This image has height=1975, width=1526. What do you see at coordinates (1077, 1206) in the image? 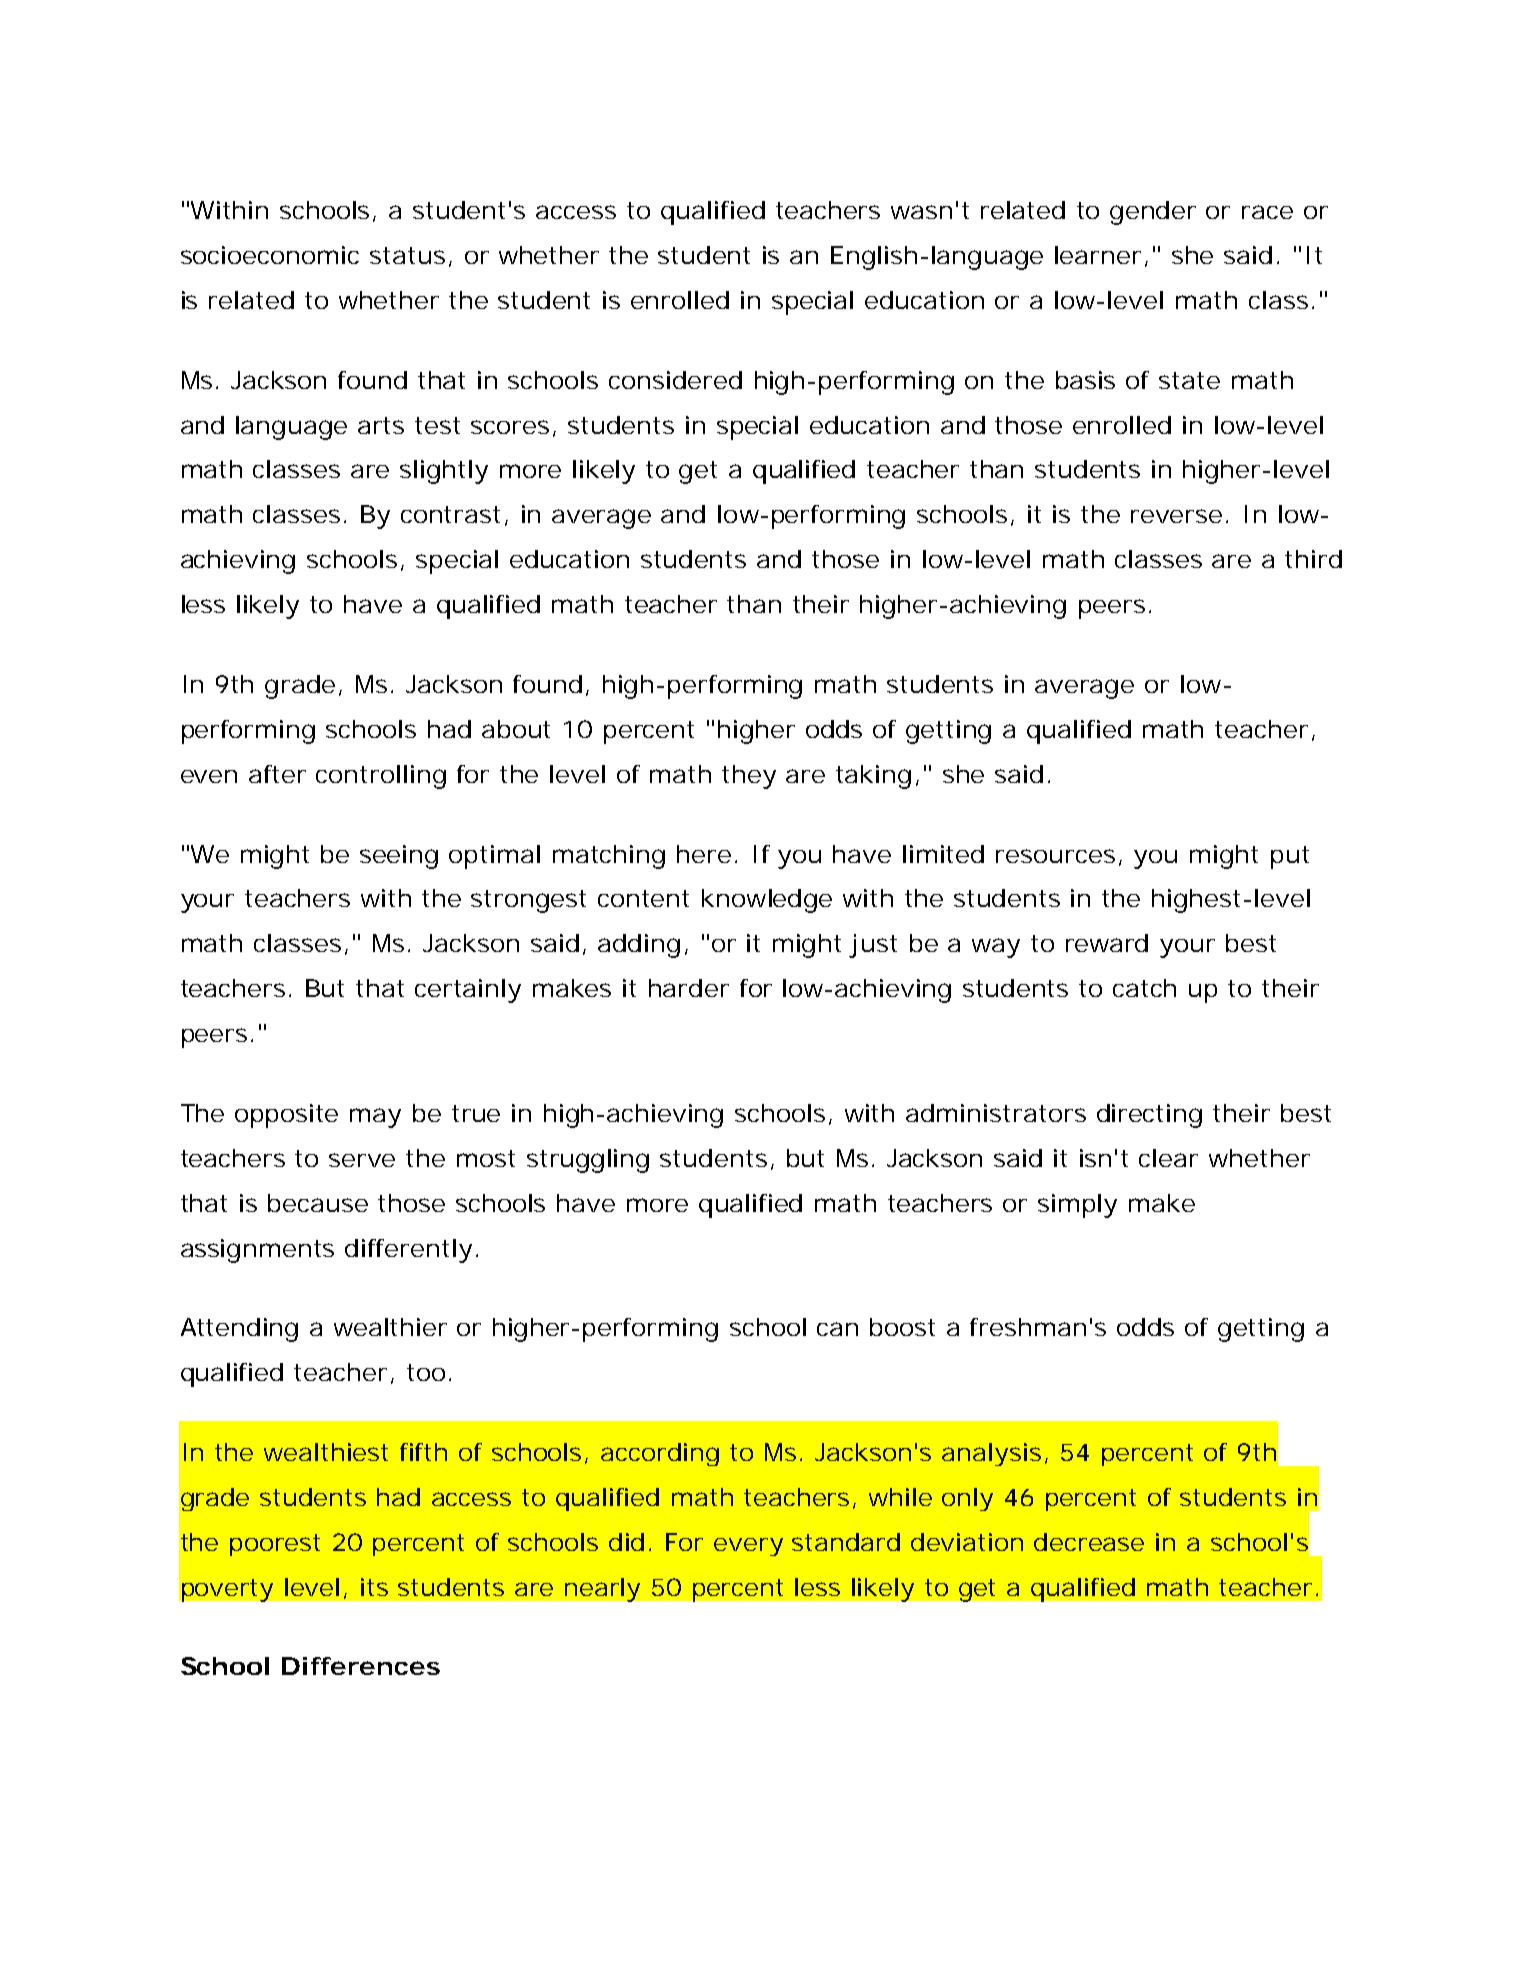
I see `simply` at bounding box center [1077, 1206].
